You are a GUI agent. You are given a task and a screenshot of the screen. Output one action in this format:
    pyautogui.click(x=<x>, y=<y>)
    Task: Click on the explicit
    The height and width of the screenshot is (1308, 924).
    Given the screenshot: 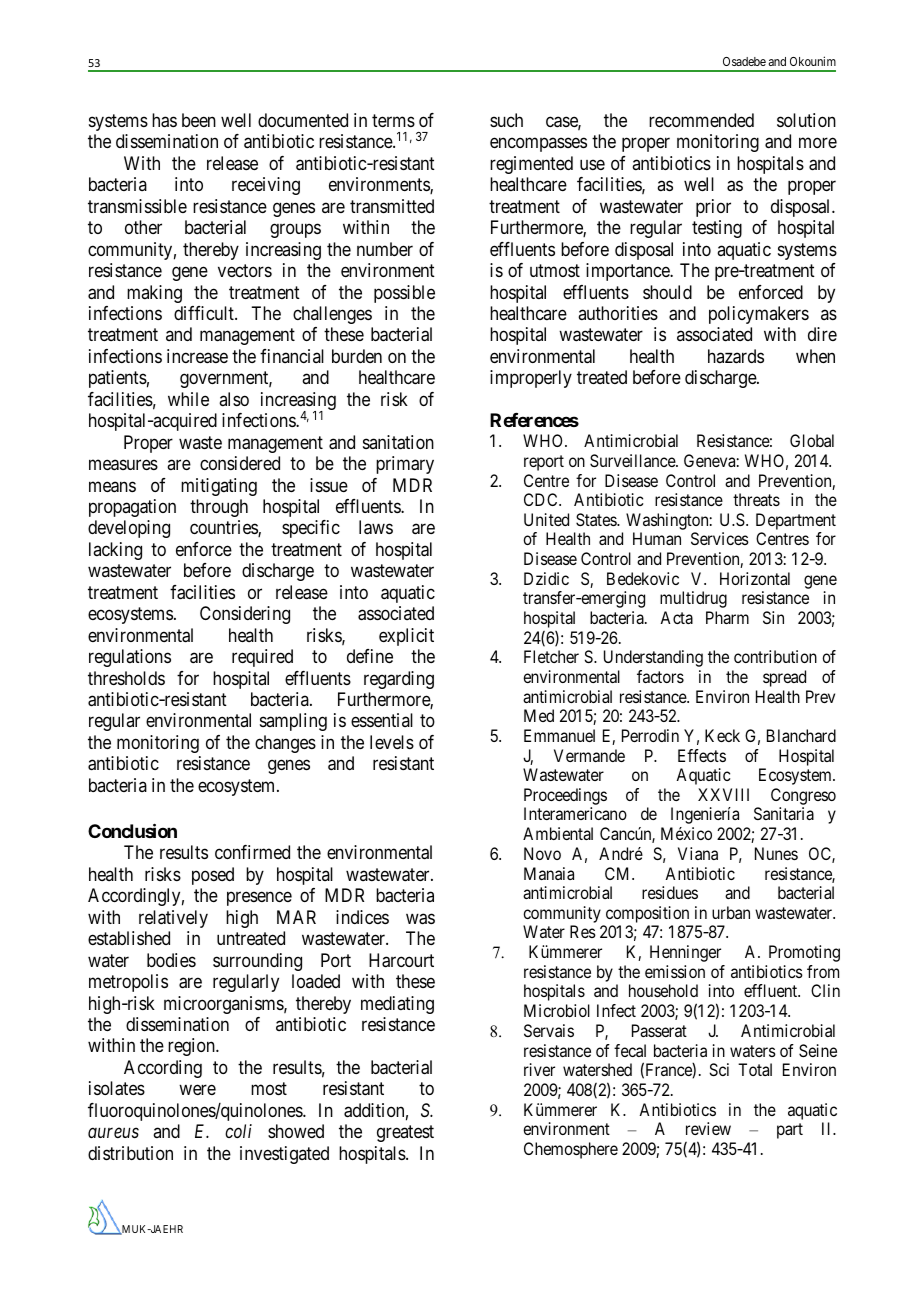 What is the action you would take?
    pyautogui.click(x=406, y=637)
